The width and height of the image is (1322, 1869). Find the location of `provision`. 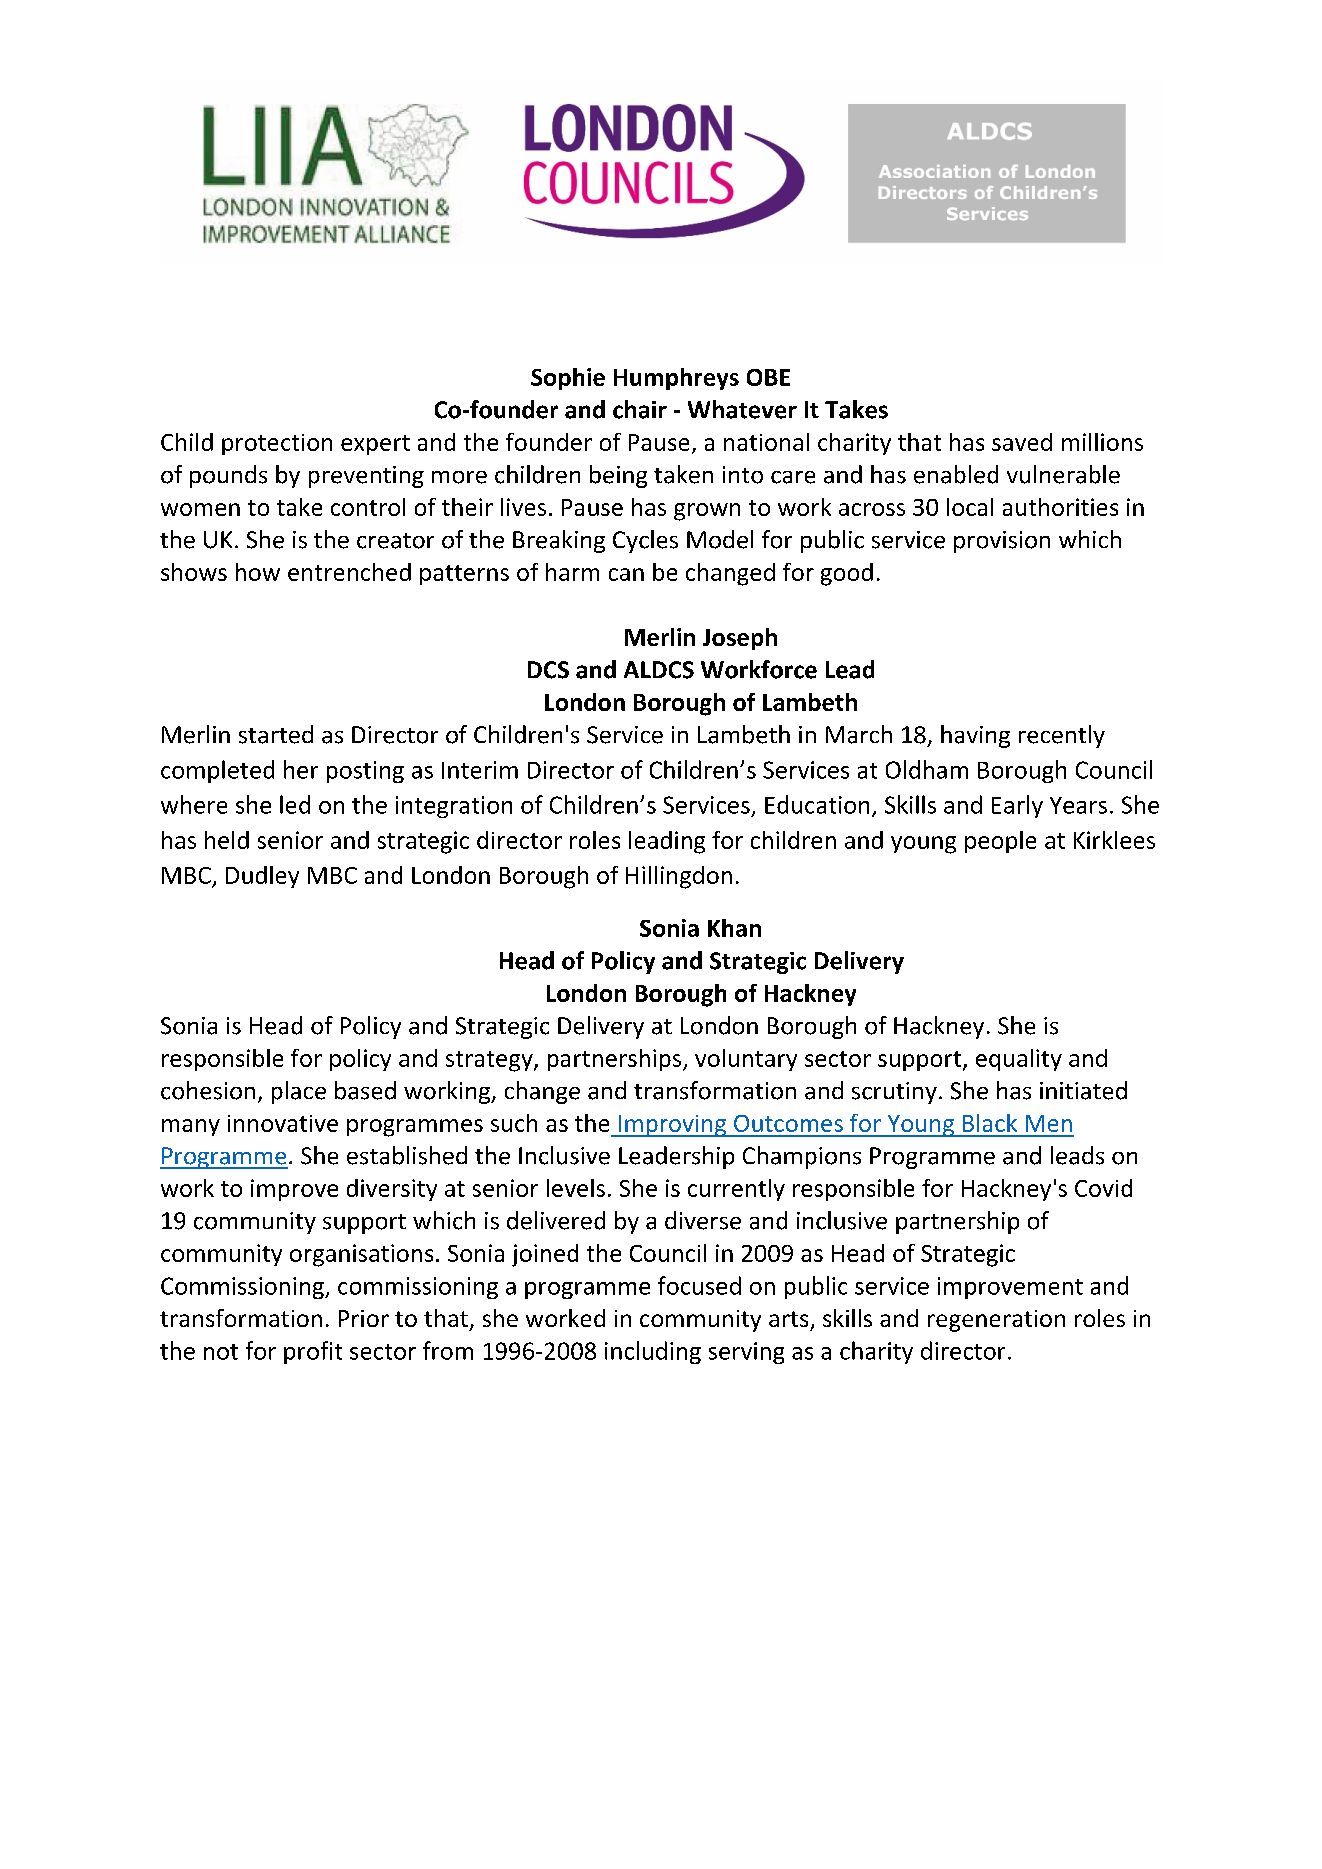

provision is located at coordinates (1002, 542).
